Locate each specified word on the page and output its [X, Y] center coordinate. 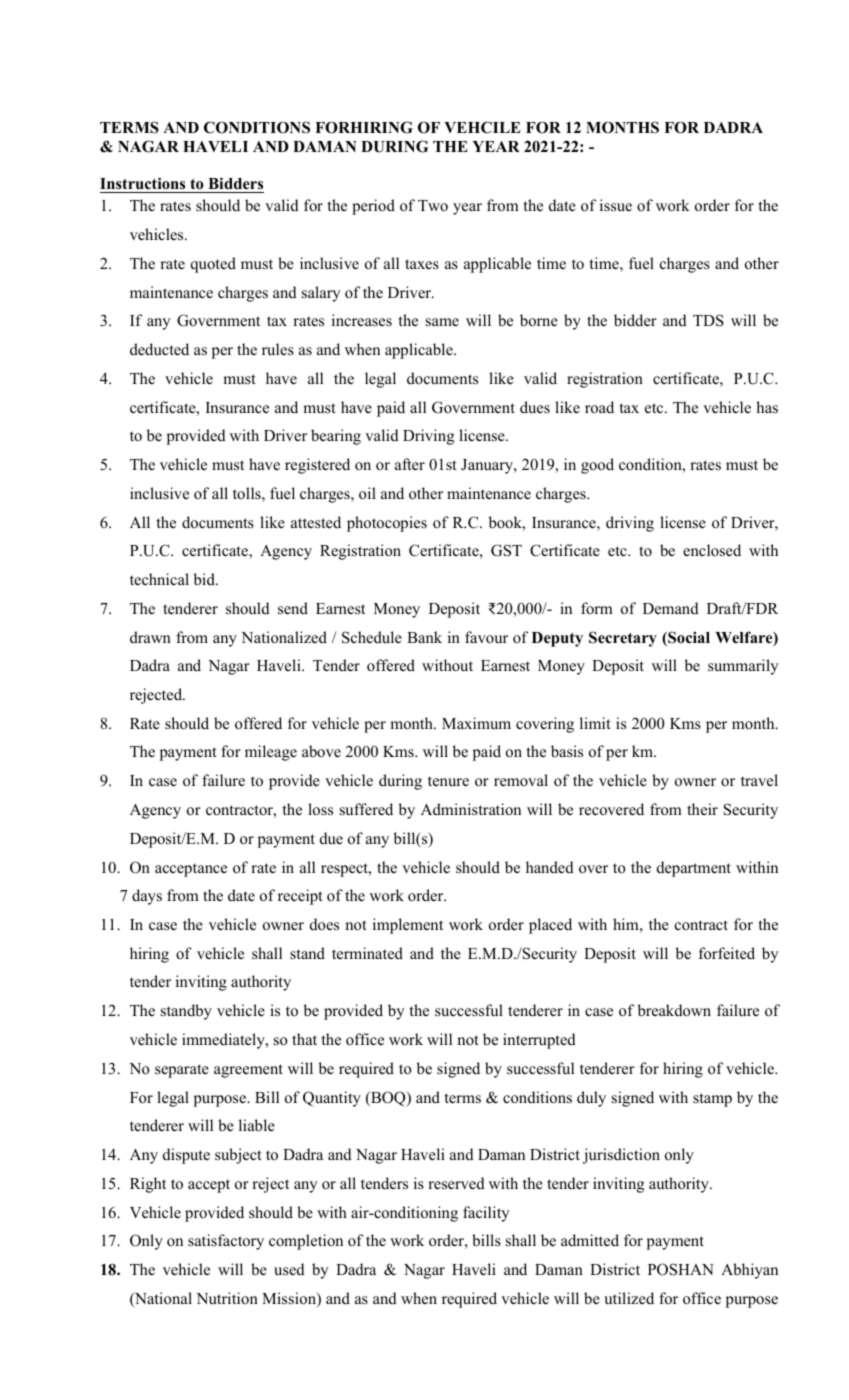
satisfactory [226, 1242]
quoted [213, 265]
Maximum [476, 723]
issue [616, 205]
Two [433, 205]
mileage [271, 753]
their [702, 809]
